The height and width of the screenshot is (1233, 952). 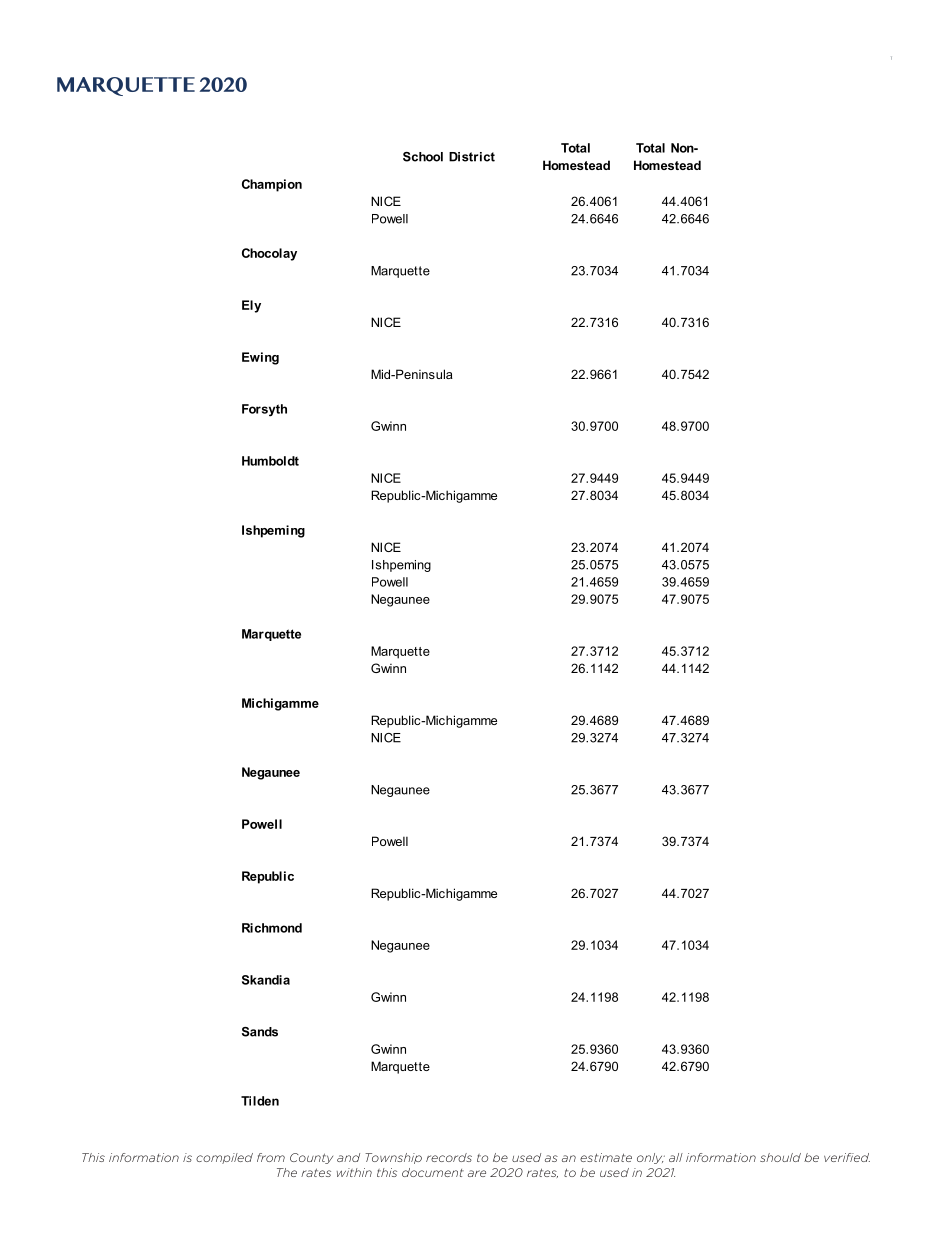 What do you see at coordinates (780, 1157) in the screenshot?
I see `should` at bounding box center [780, 1157].
